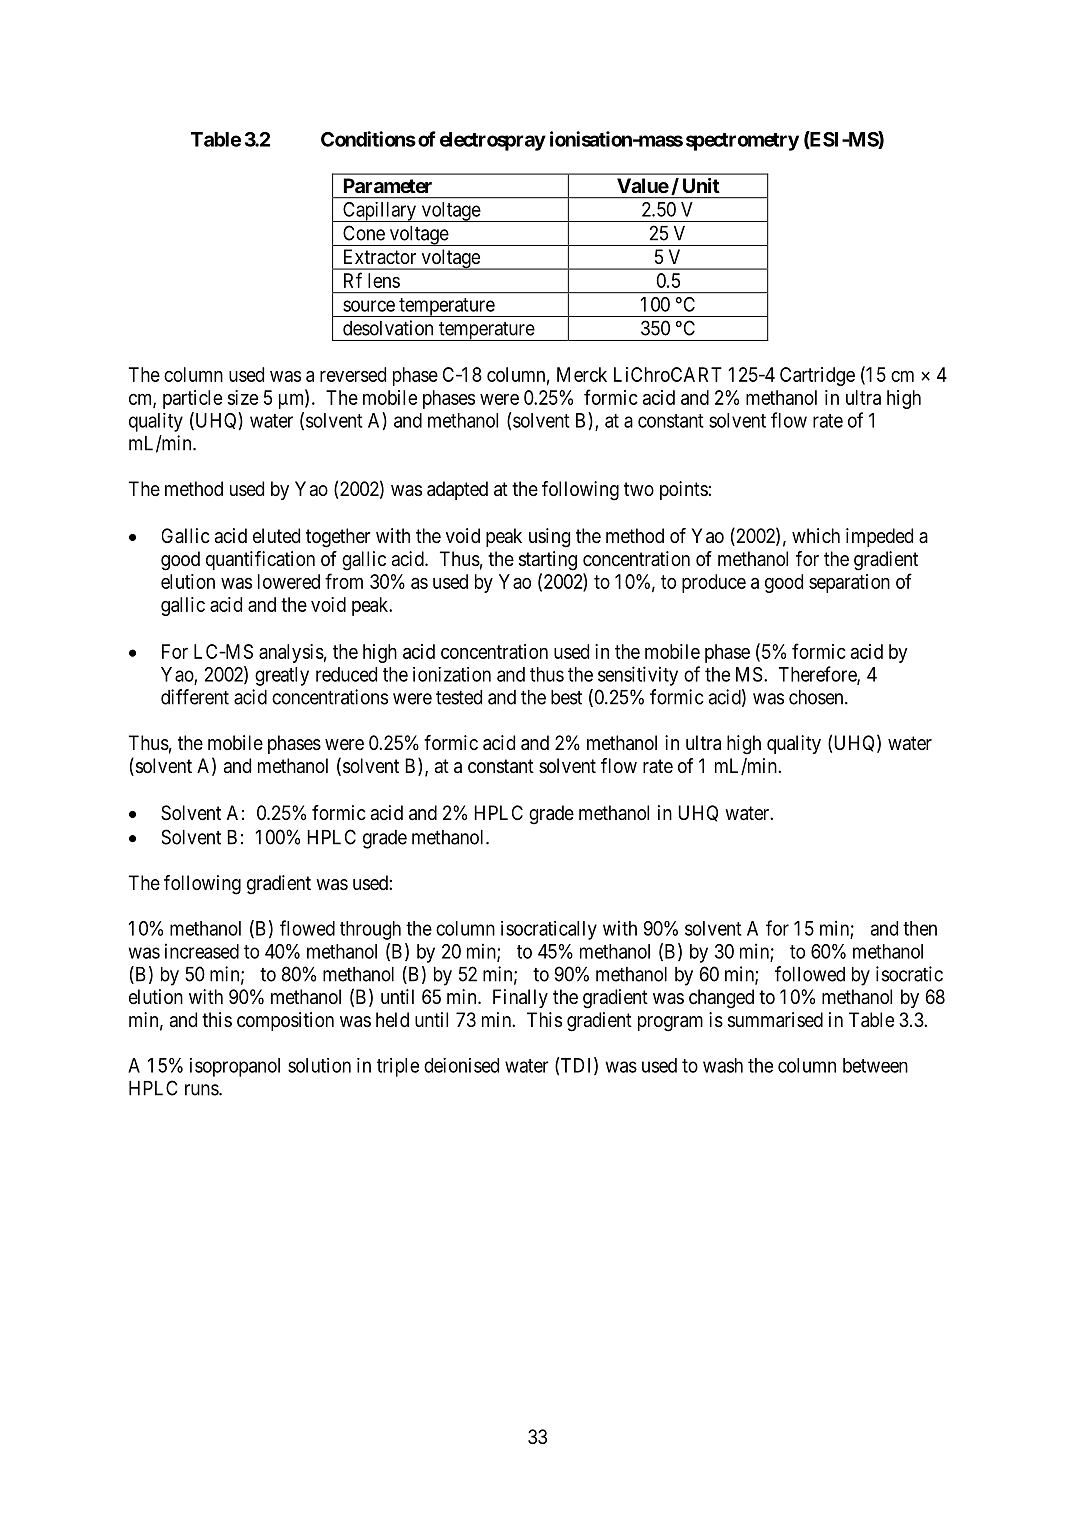 The image size is (1074, 1520). I want to click on points, so click(684, 490).
